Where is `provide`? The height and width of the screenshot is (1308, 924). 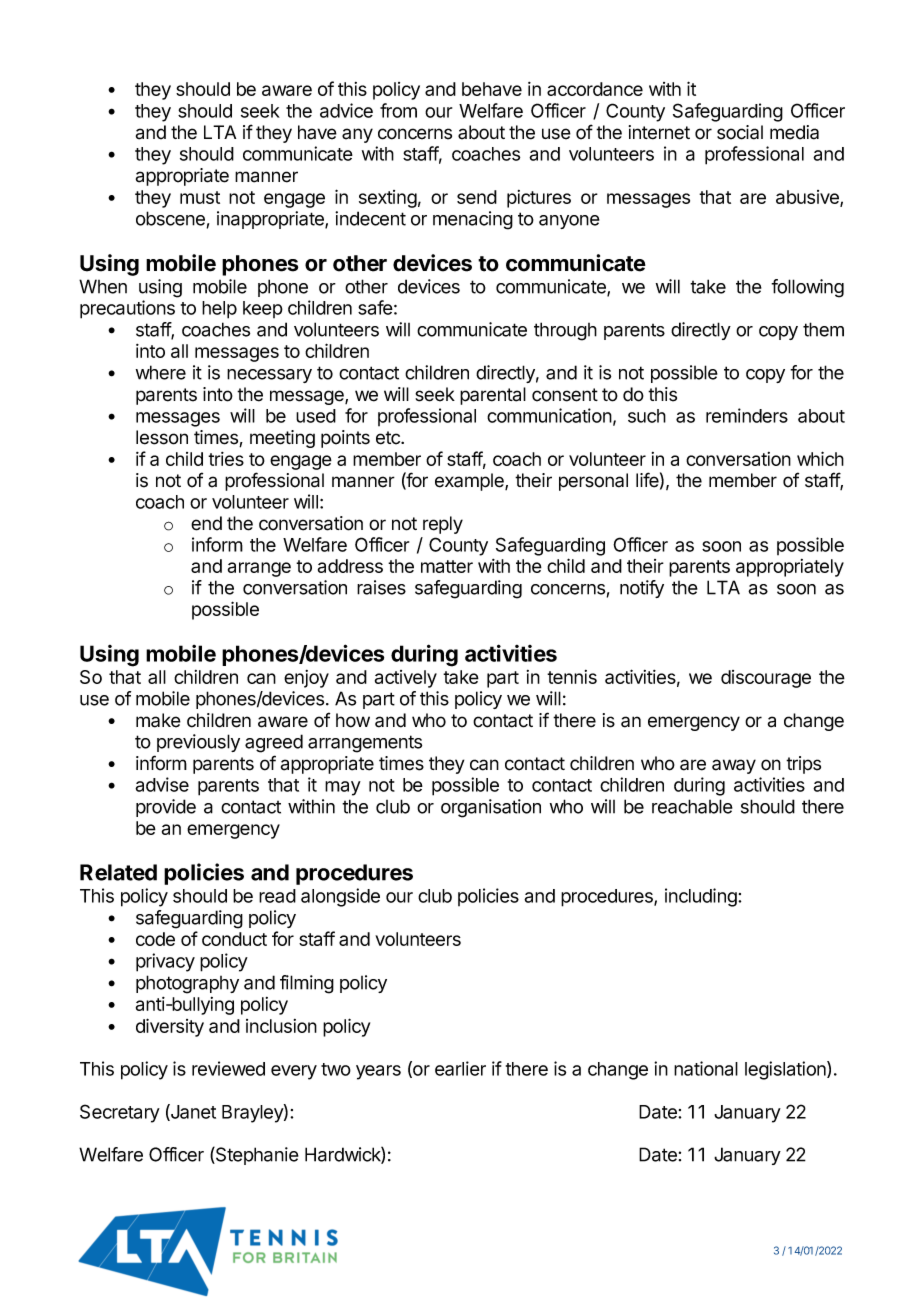
provide is located at coordinates (166, 808).
